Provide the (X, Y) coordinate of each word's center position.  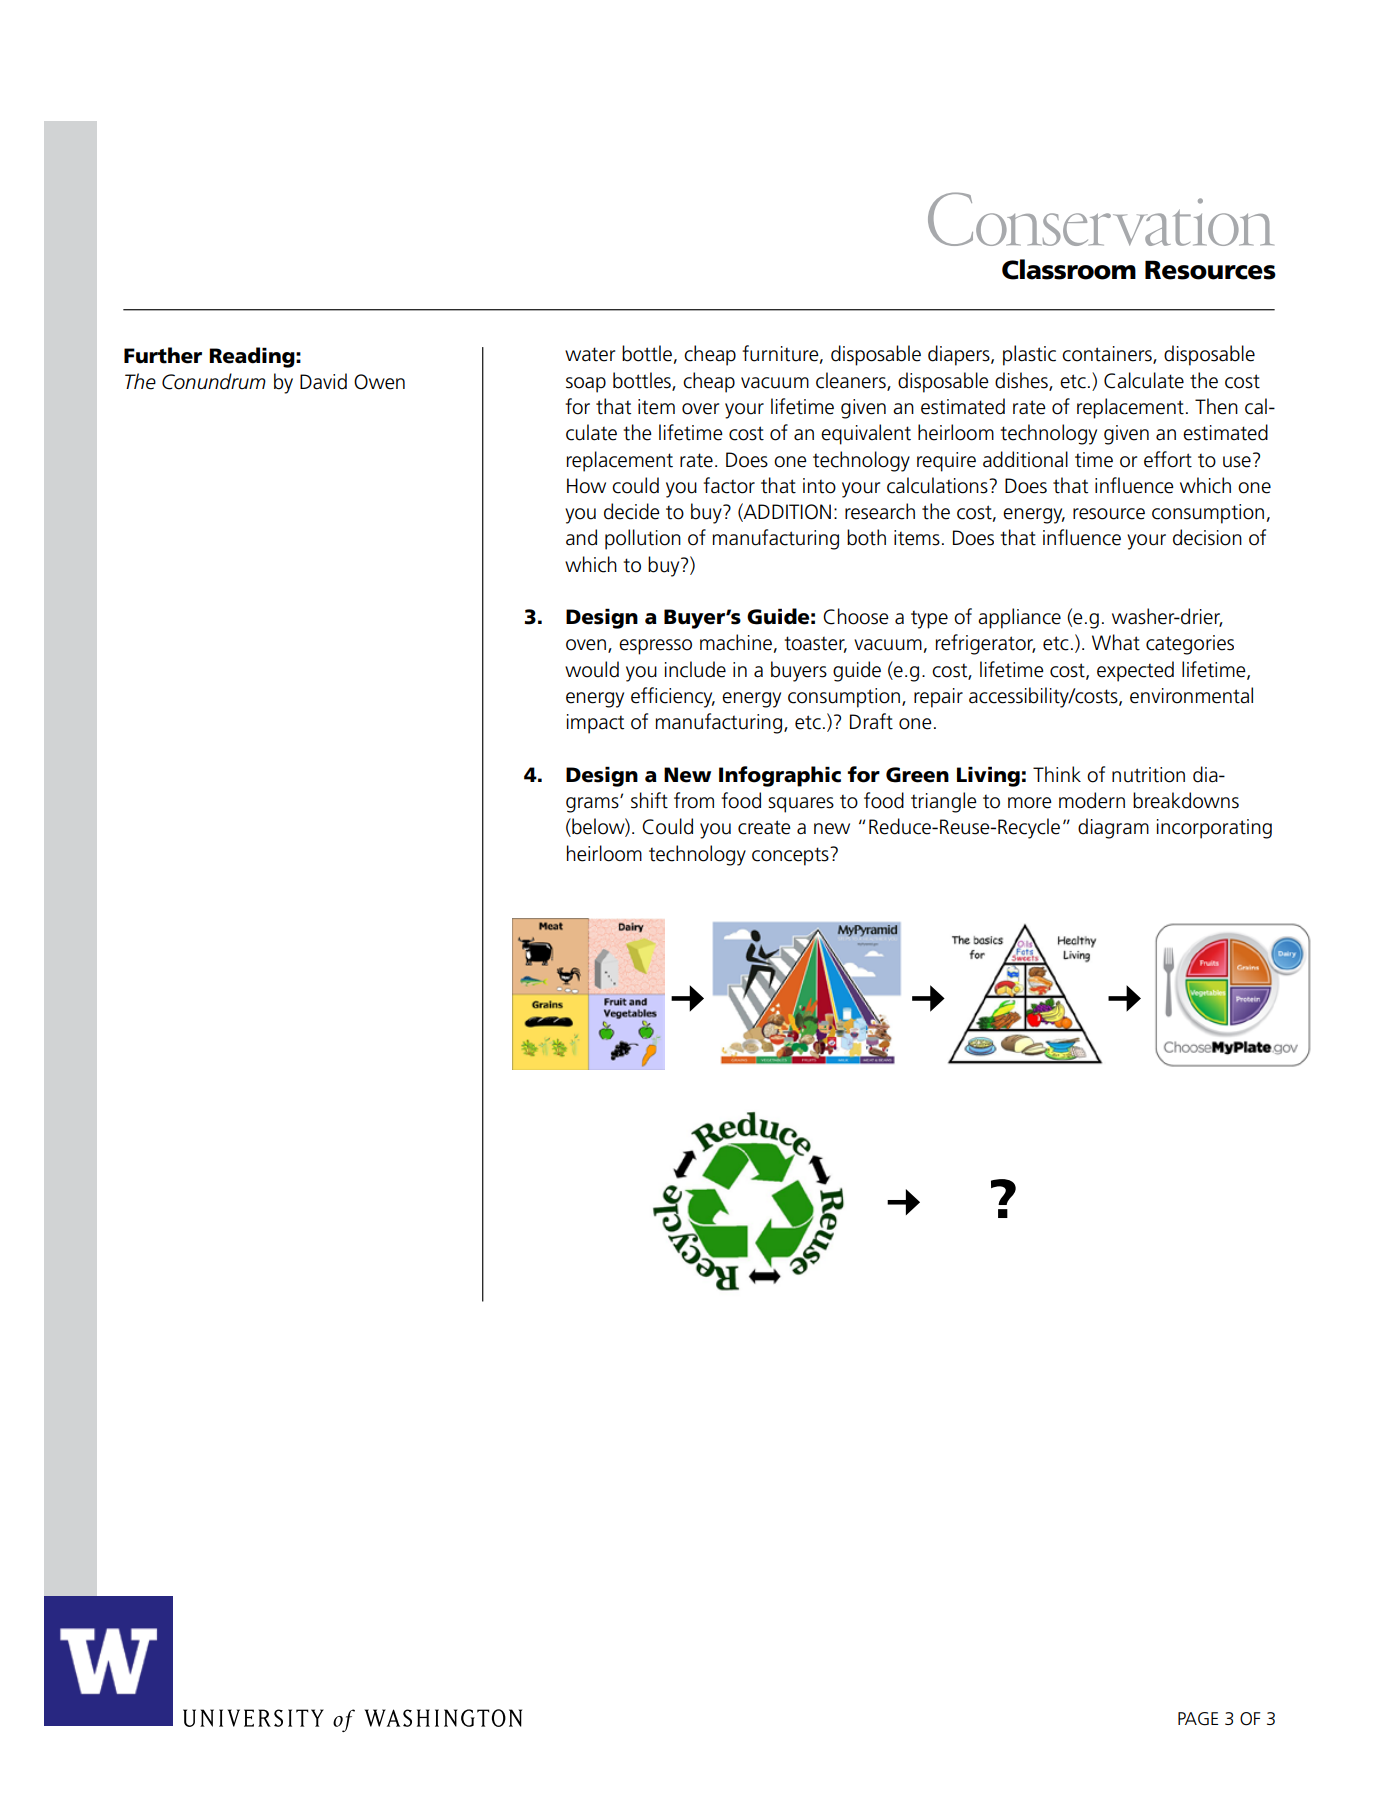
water (590, 354)
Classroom (1069, 269)
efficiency (673, 697)
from (694, 800)
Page (1198, 1719)
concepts (791, 856)
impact (595, 724)
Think (1057, 774)
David (323, 381)
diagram (1113, 828)
